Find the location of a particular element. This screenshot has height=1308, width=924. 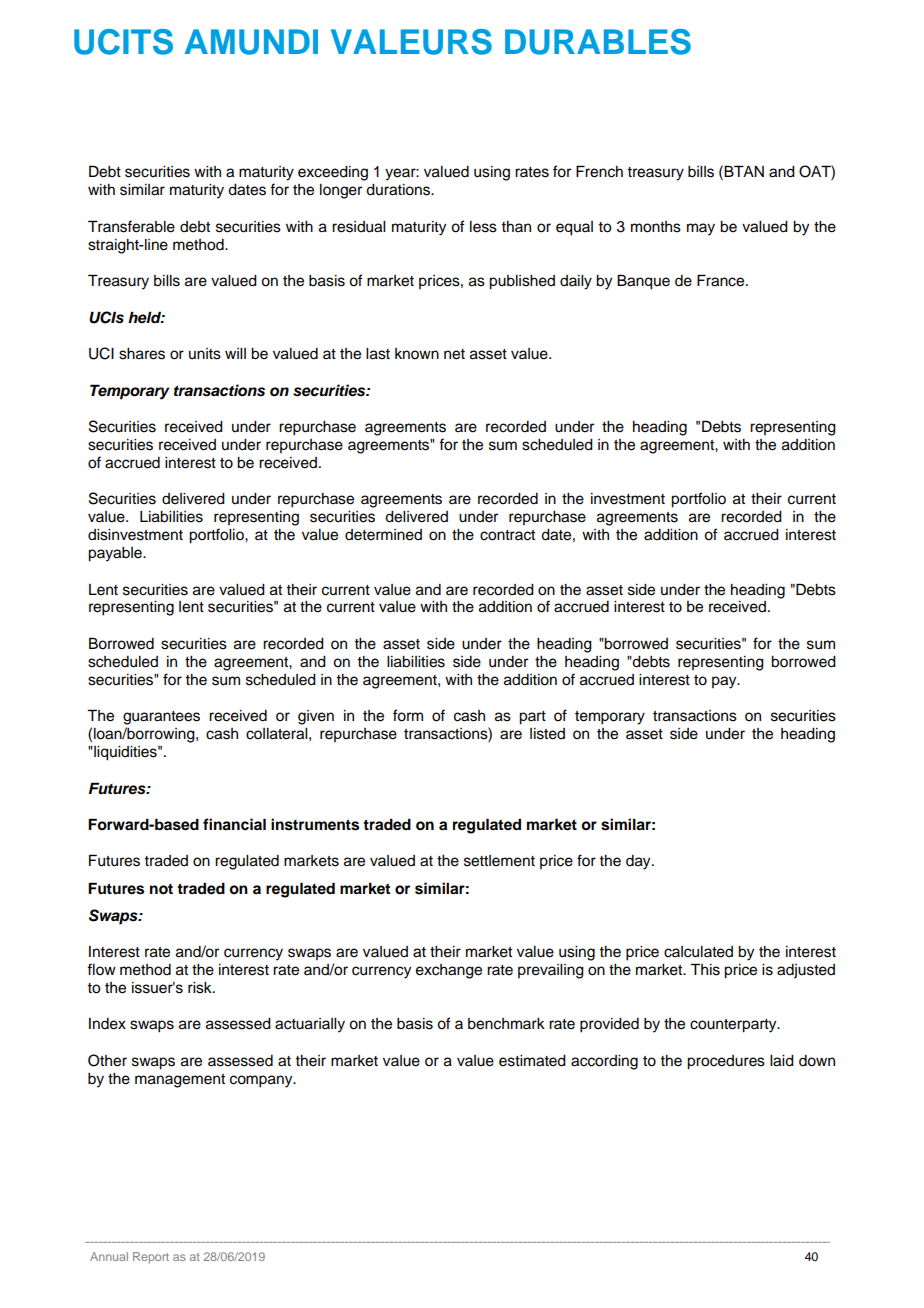

DURABLES is located at coordinates (598, 42).
